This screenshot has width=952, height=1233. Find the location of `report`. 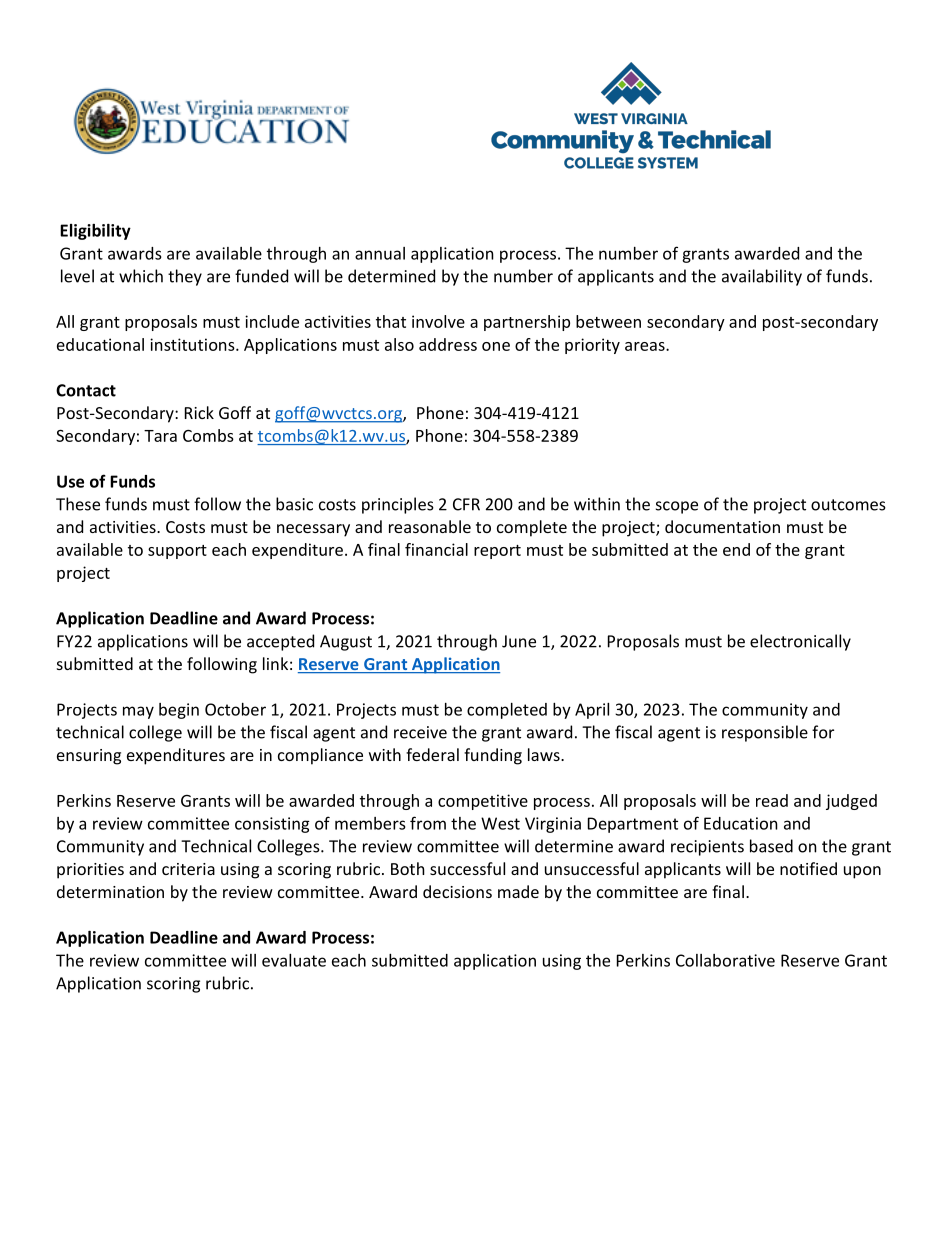

report is located at coordinates (497, 552).
